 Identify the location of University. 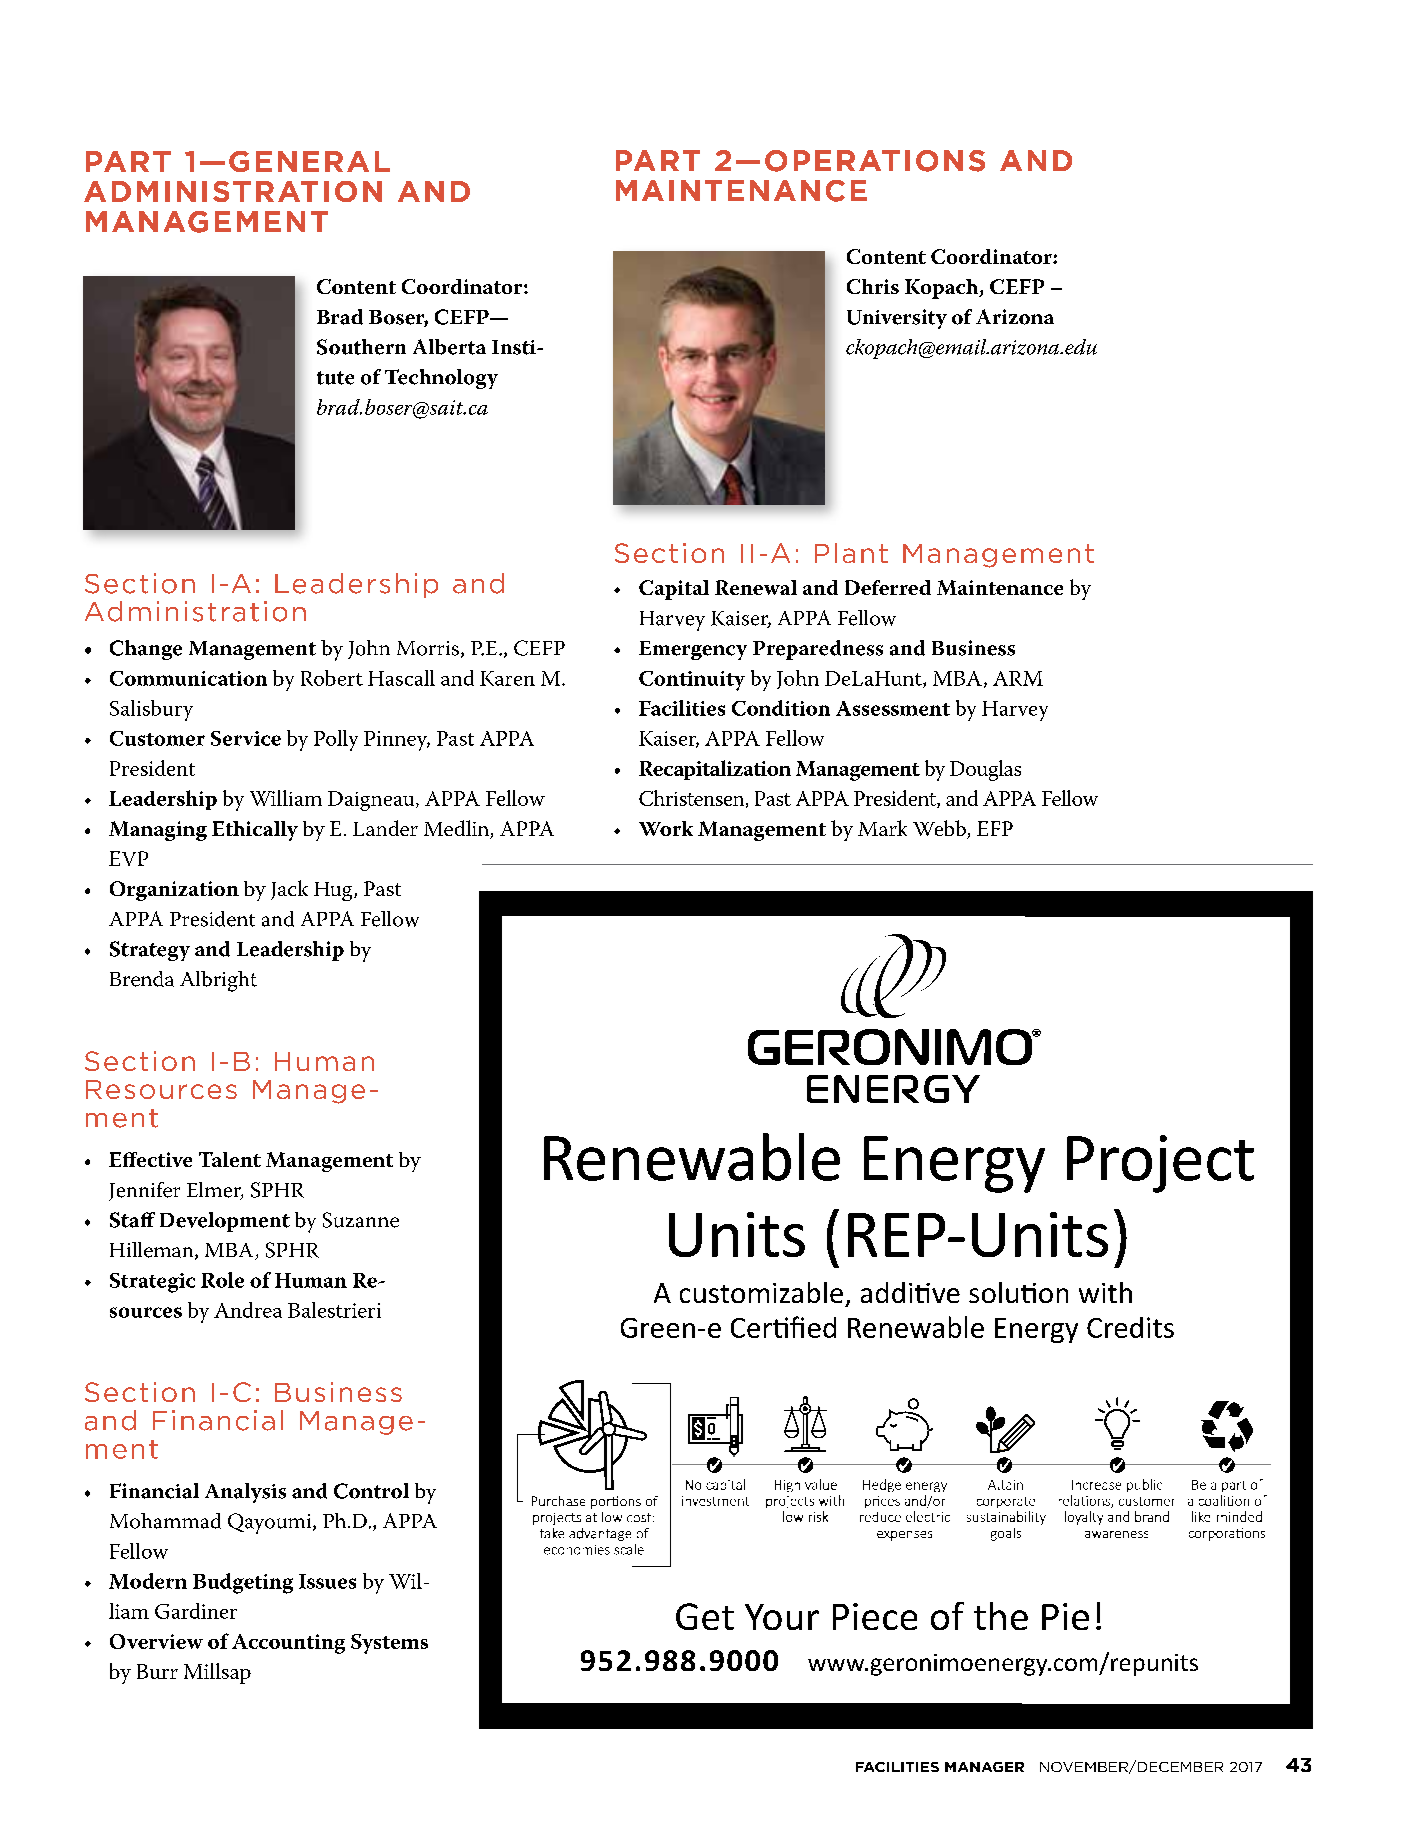
(897, 319).
